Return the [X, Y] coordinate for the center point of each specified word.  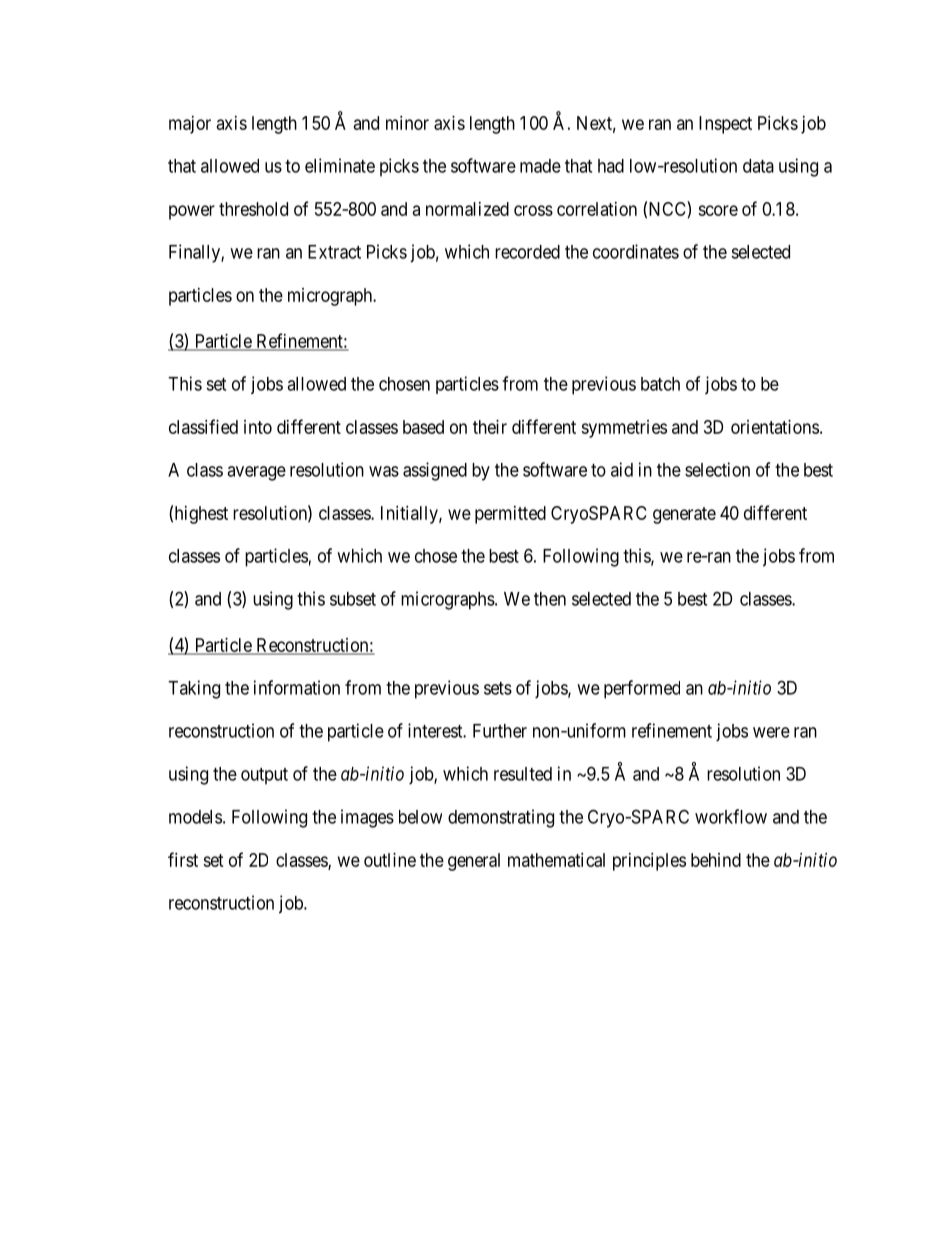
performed [642, 689]
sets [498, 688]
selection [717, 469]
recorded [527, 252]
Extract [334, 252]
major [190, 125]
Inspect [725, 125]
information [297, 687]
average [256, 473]
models [195, 817]
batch [660, 384]
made [540, 166]
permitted [510, 515]
